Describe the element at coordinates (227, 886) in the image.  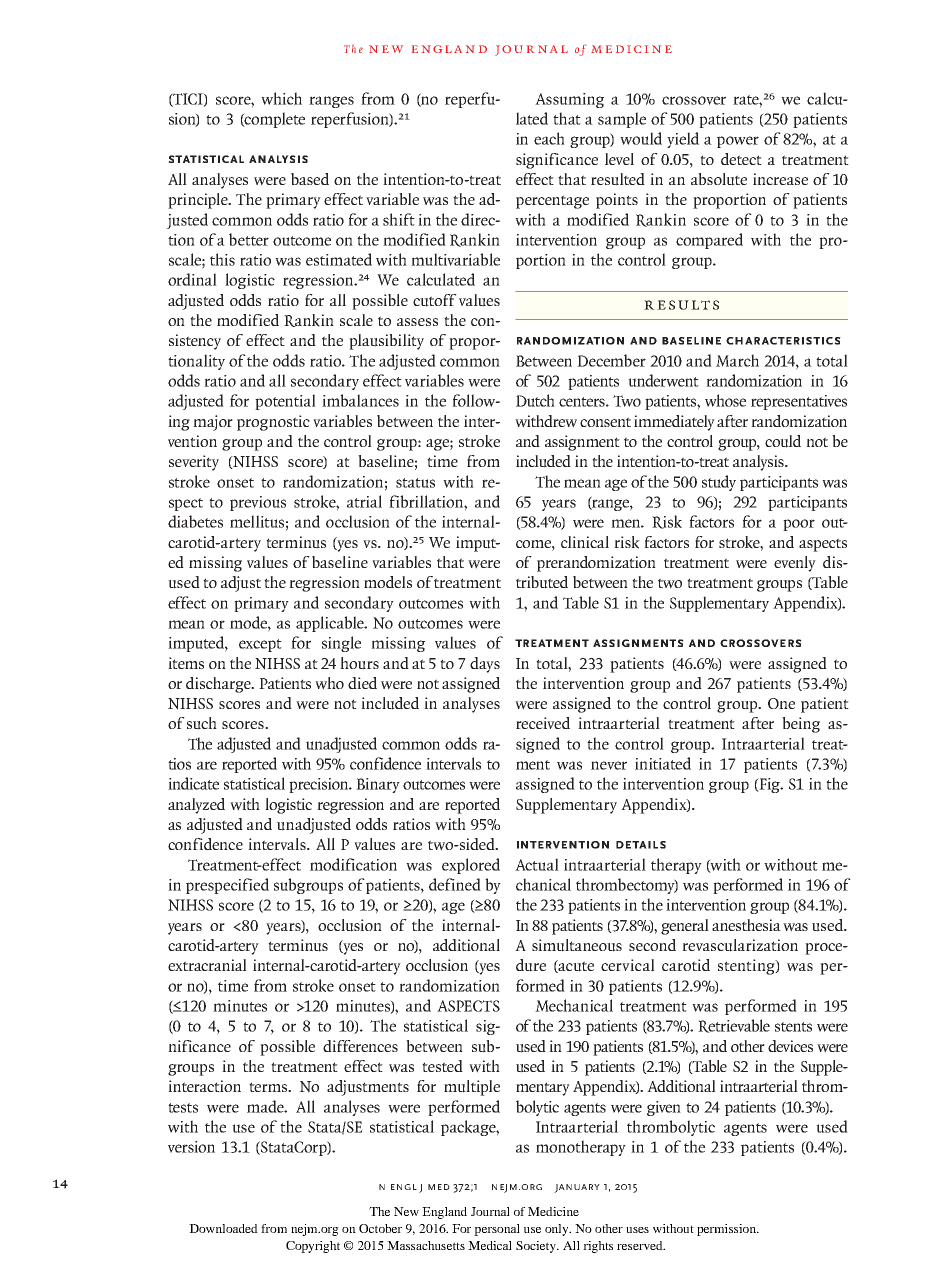
I see `prespecified` at that location.
